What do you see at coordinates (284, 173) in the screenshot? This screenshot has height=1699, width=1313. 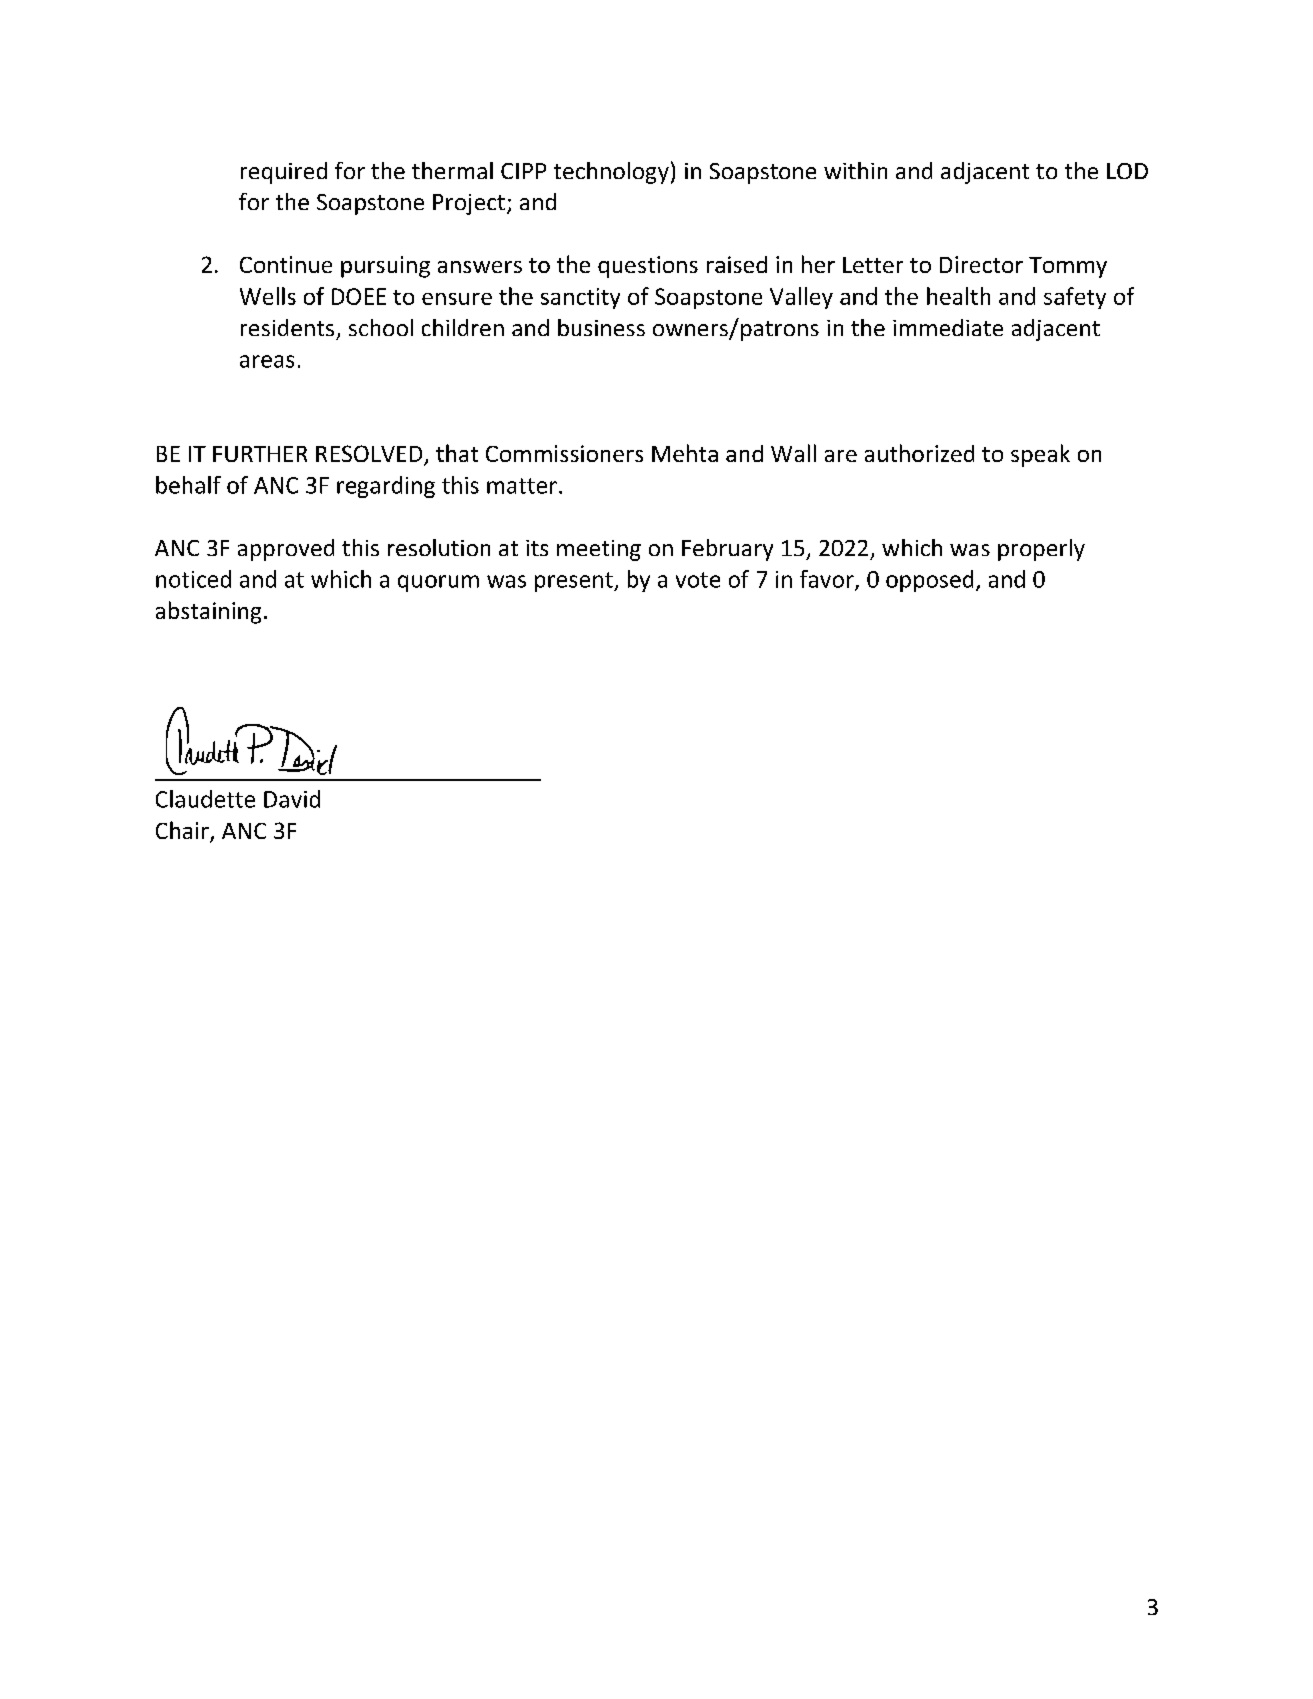 I see `required` at bounding box center [284, 173].
